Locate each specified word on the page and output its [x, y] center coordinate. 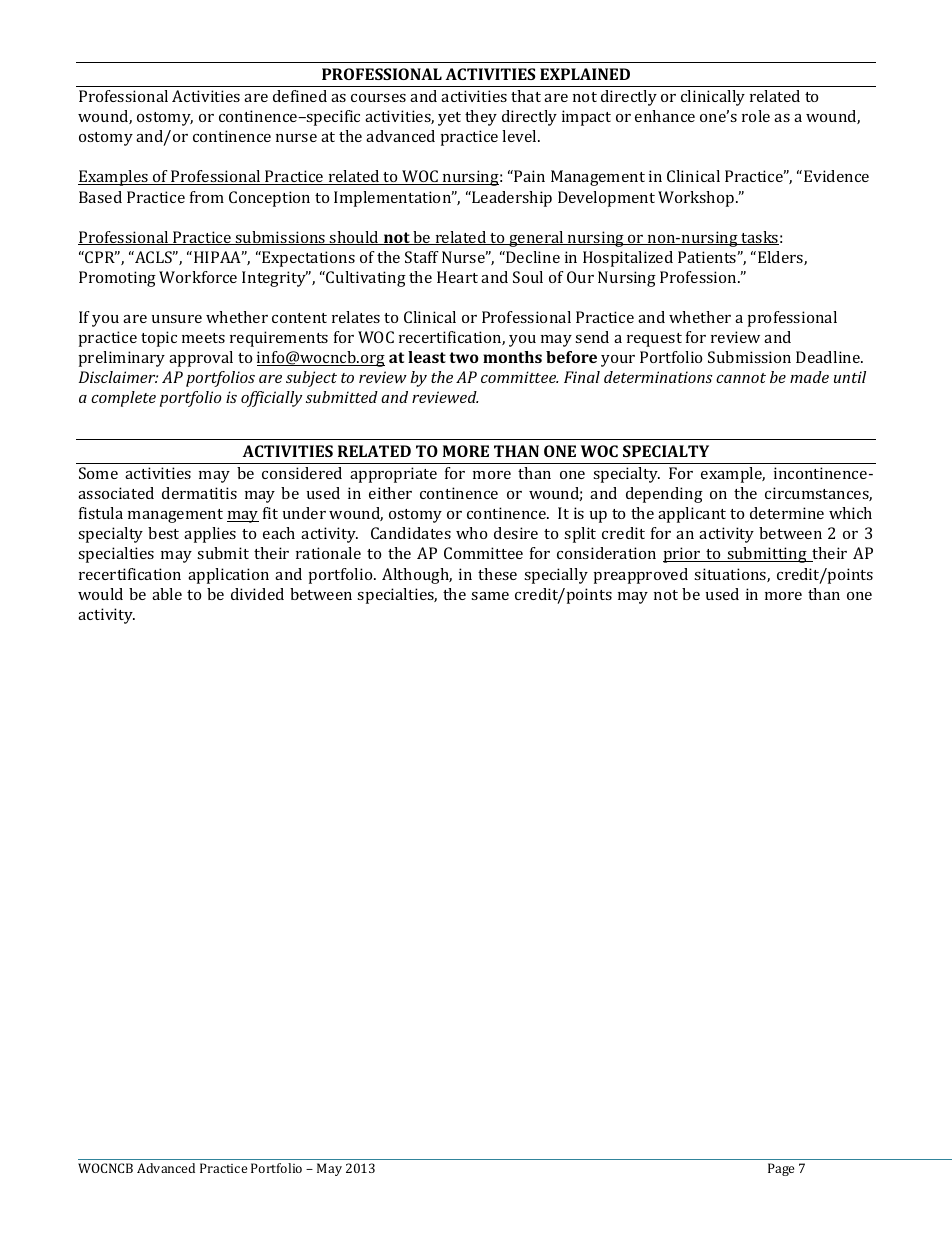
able [167, 594]
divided [257, 594]
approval [201, 359]
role [756, 116]
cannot [741, 378]
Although [417, 576]
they [481, 118]
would [100, 594]
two [464, 357]
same [490, 596]
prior [683, 555]
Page [781, 1169]
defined [300, 96]
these [497, 574]
